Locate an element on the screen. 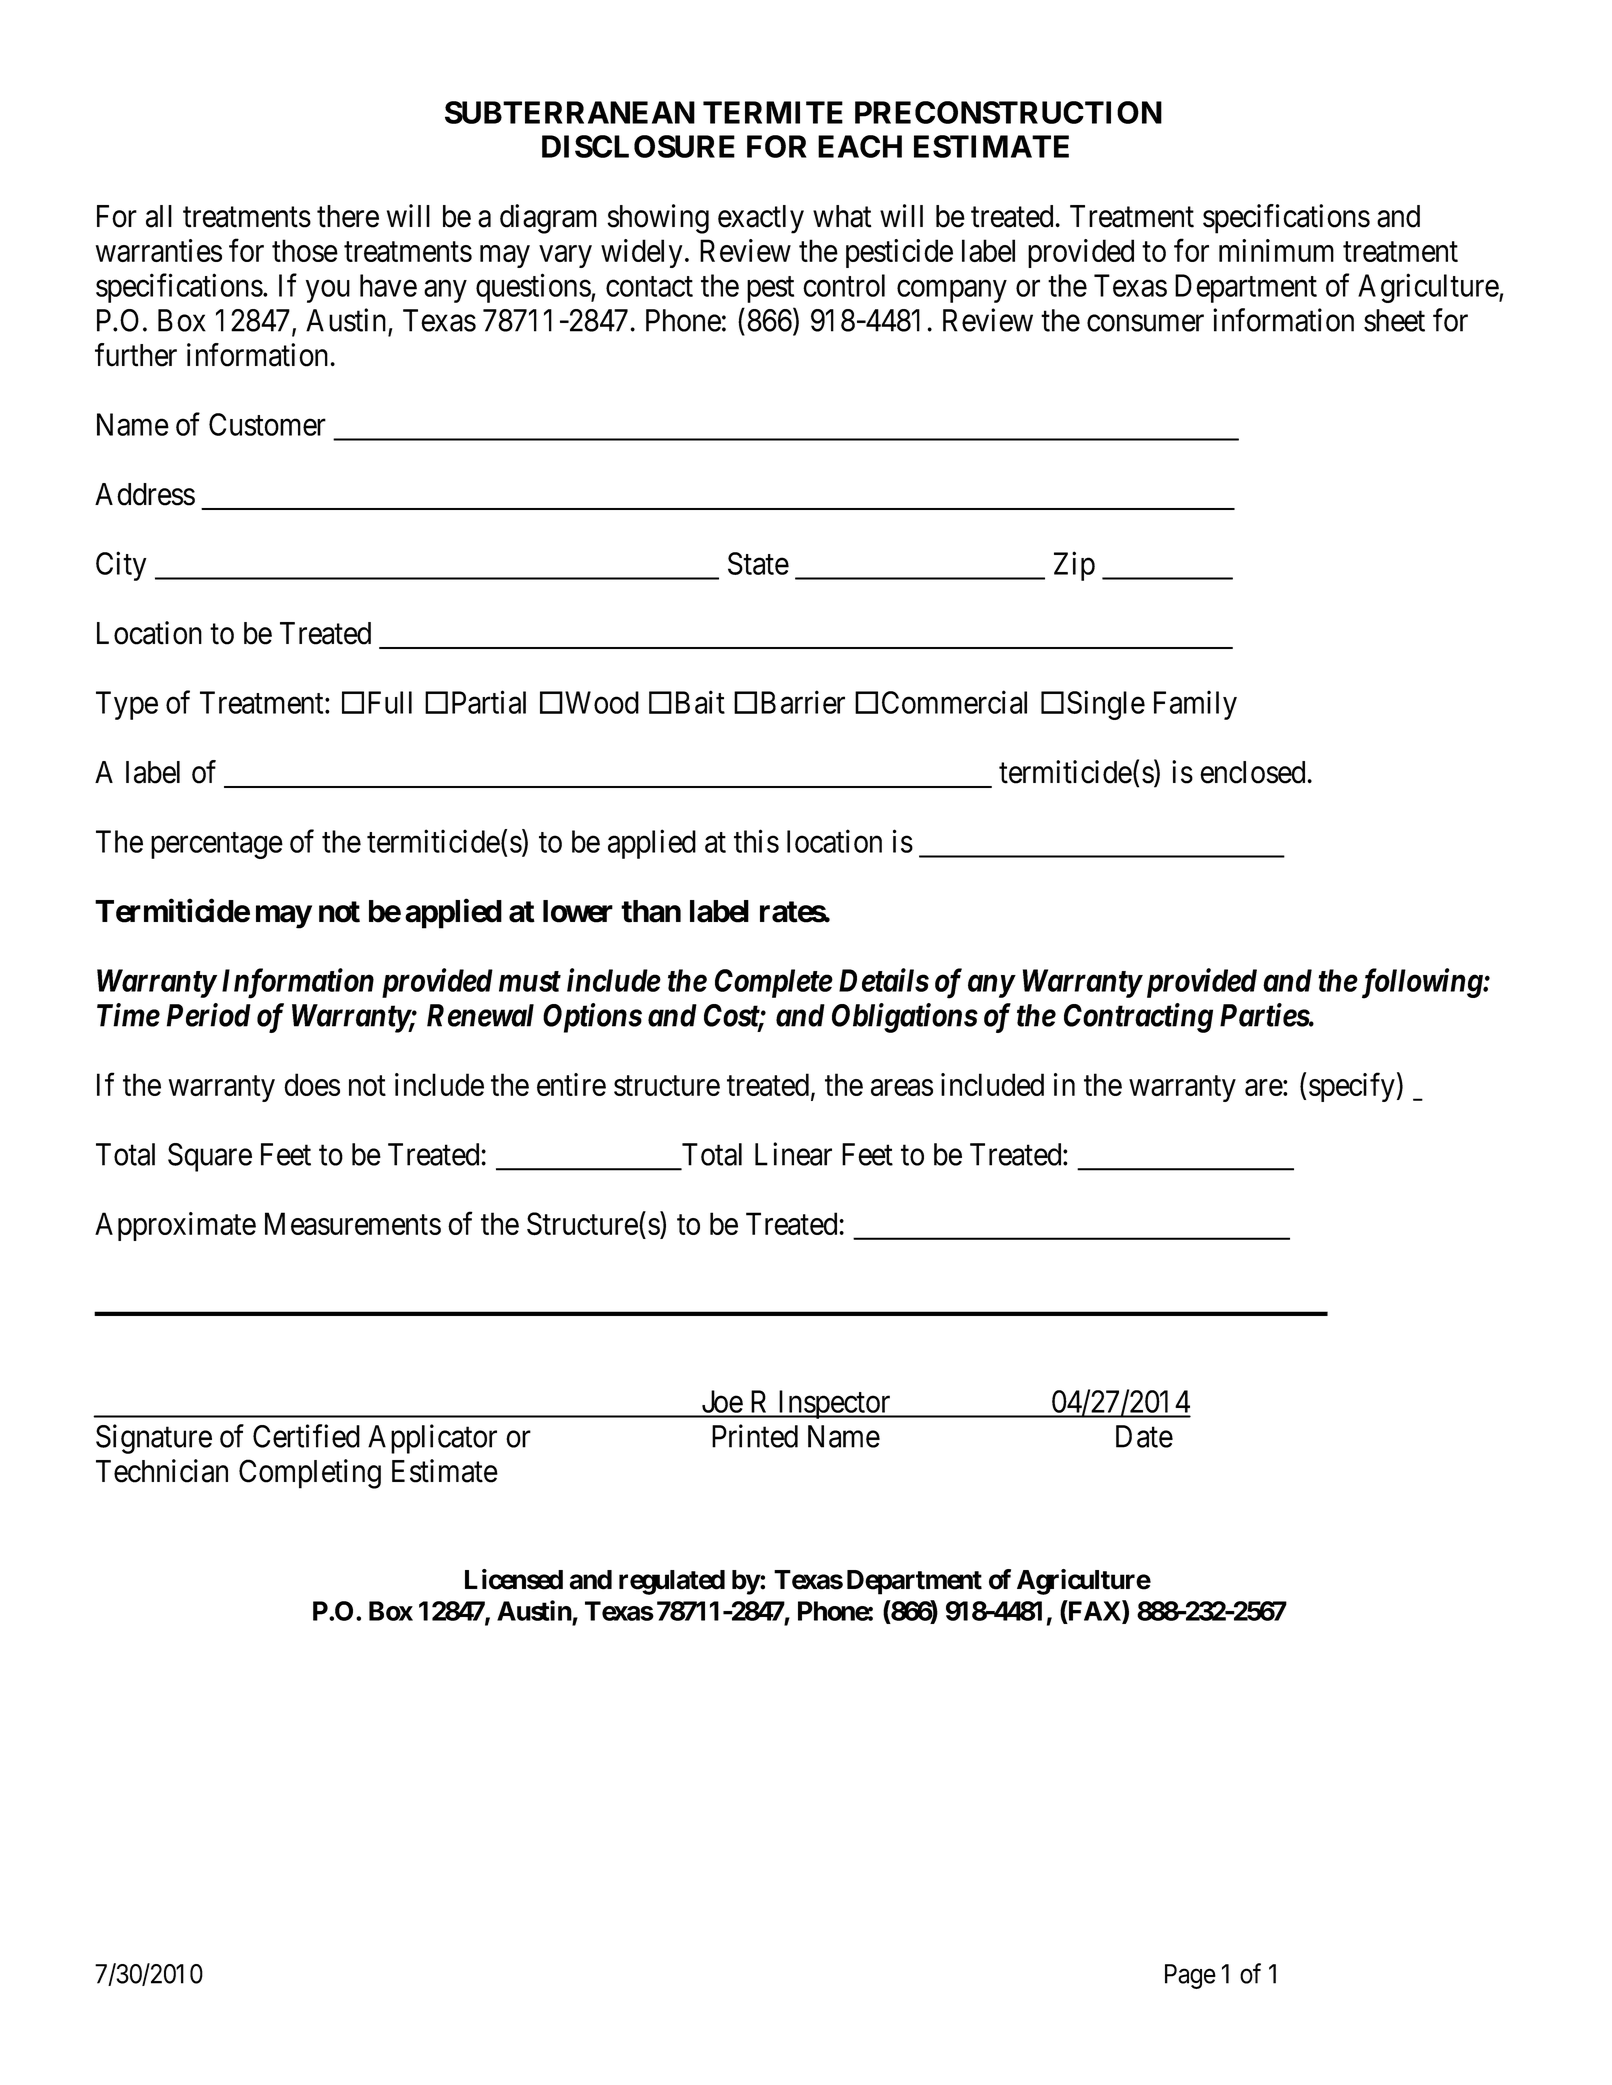 The height and width of the screenshot is (2085, 1612). specify is located at coordinates (1352, 1087).
